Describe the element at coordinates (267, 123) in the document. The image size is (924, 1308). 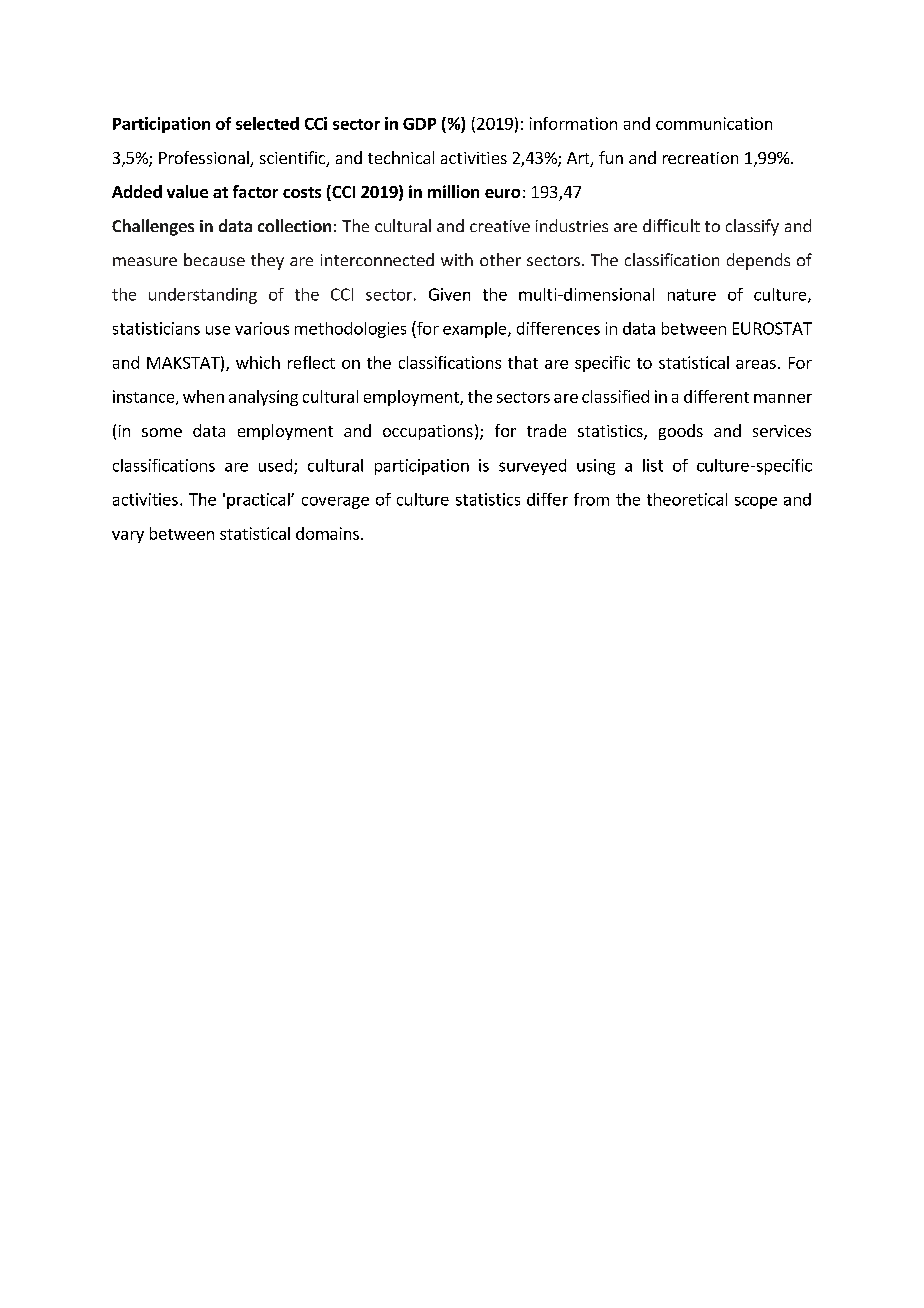
I see `selected` at that location.
